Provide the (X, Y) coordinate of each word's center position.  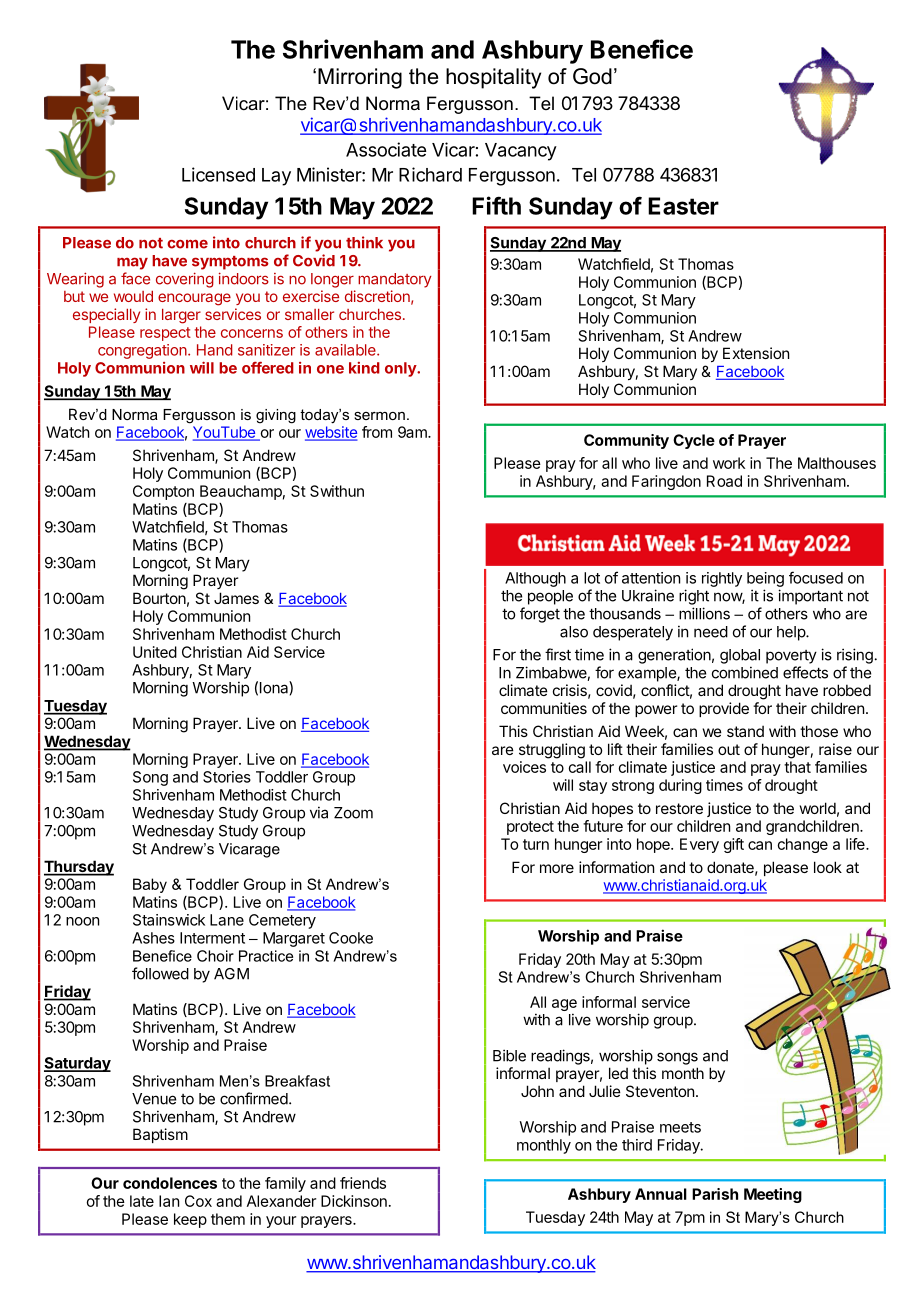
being (765, 579)
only (401, 369)
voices (524, 767)
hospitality (493, 78)
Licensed (218, 174)
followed (160, 973)
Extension (756, 353)
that (797, 767)
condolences (170, 1183)
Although (535, 579)
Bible (509, 1055)
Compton (163, 492)
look (828, 867)
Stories (227, 777)
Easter (683, 206)
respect (165, 334)
